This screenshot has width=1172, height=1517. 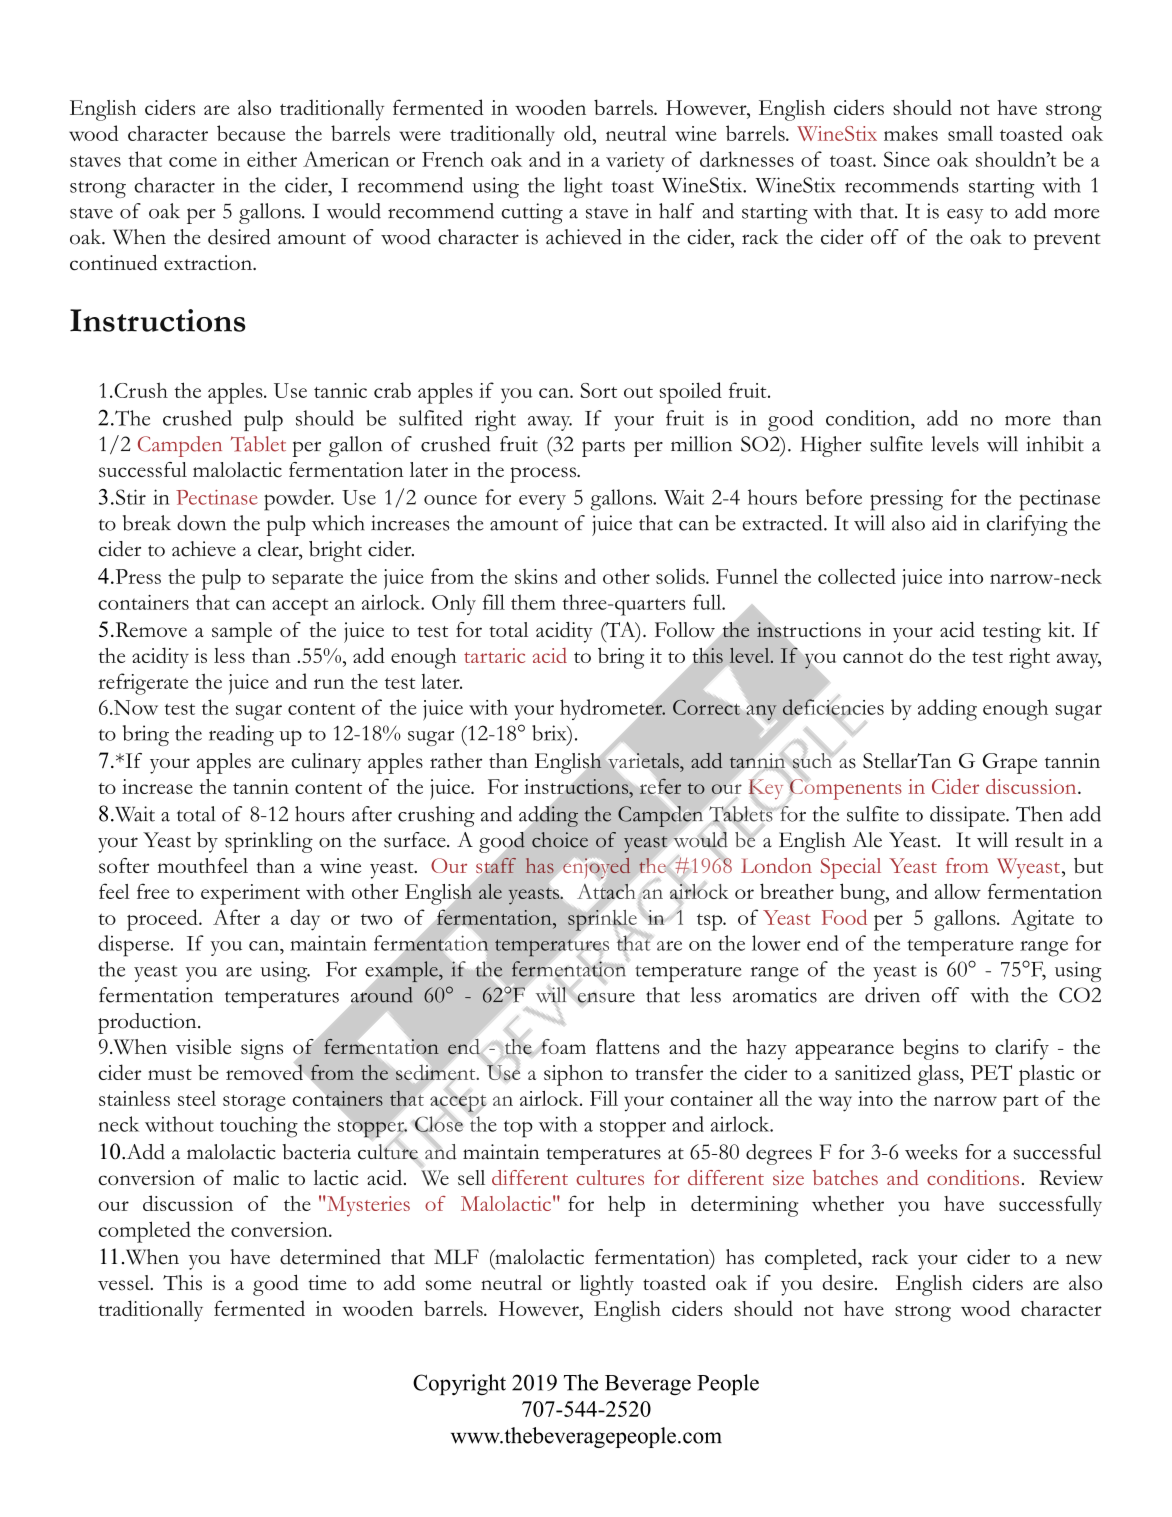 I want to click on small, so click(x=970, y=133).
